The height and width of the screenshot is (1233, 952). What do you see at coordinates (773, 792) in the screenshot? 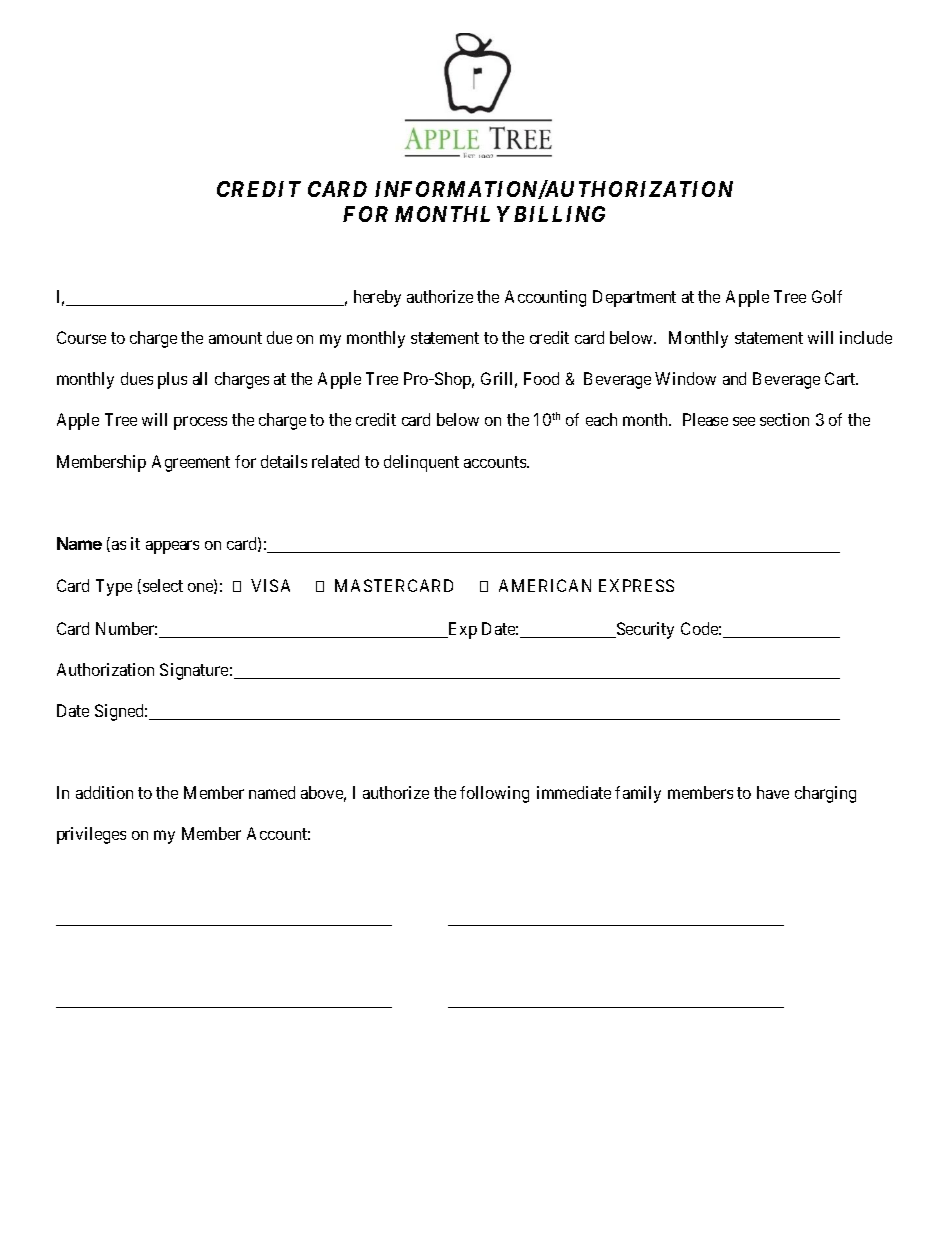
I see `have` at bounding box center [773, 792].
